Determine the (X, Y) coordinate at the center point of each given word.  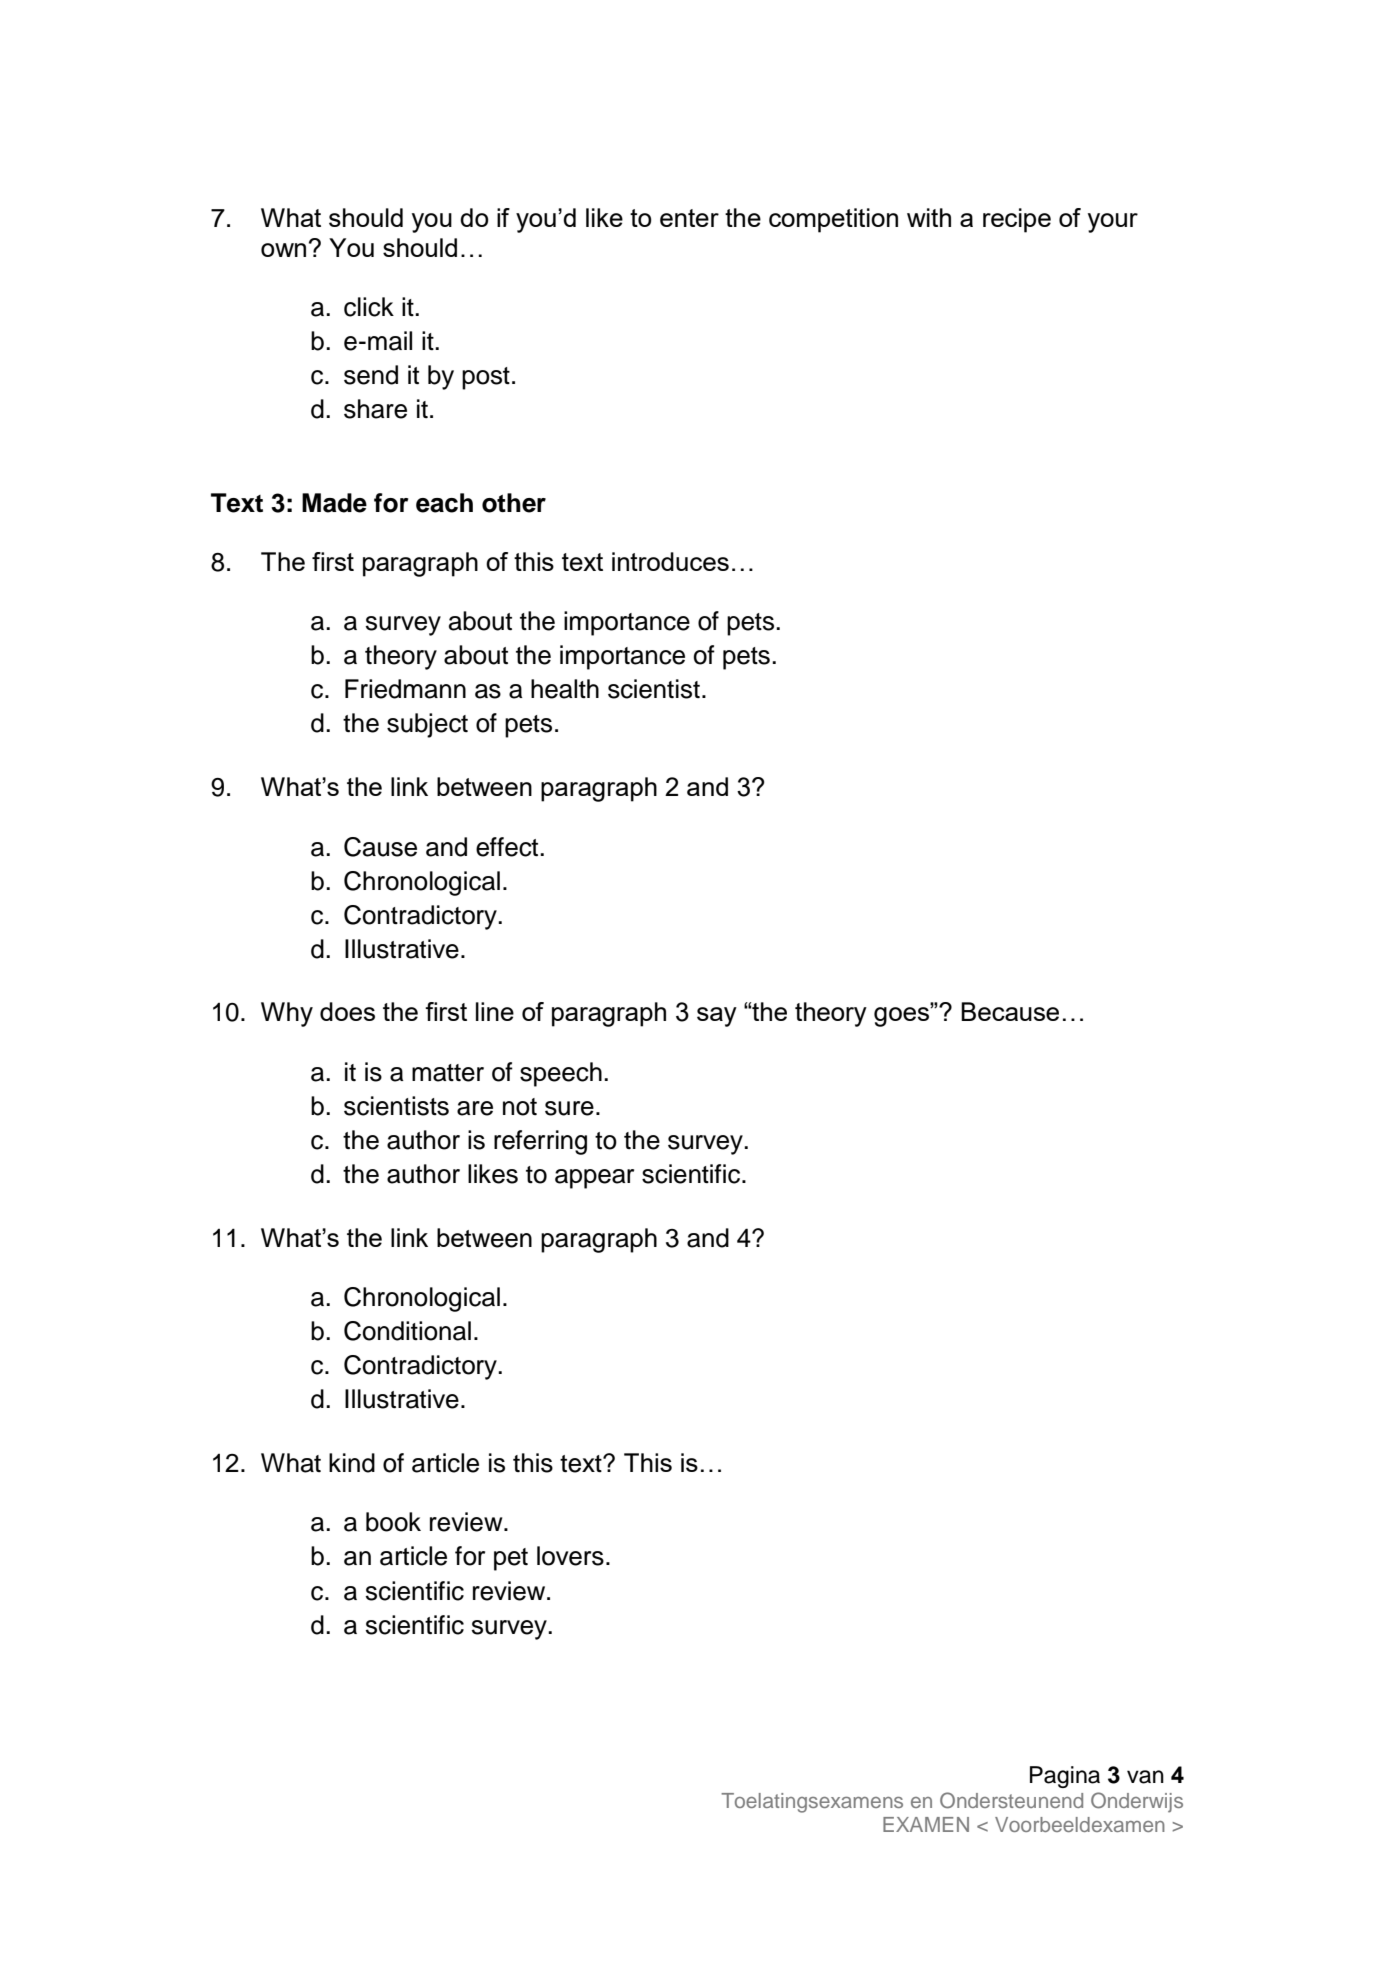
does (347, 1011)
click (369, 307)
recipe (1017, 220)
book (393, 1522)
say (717, 1017)
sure (569, 1108)
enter (689, 218)
